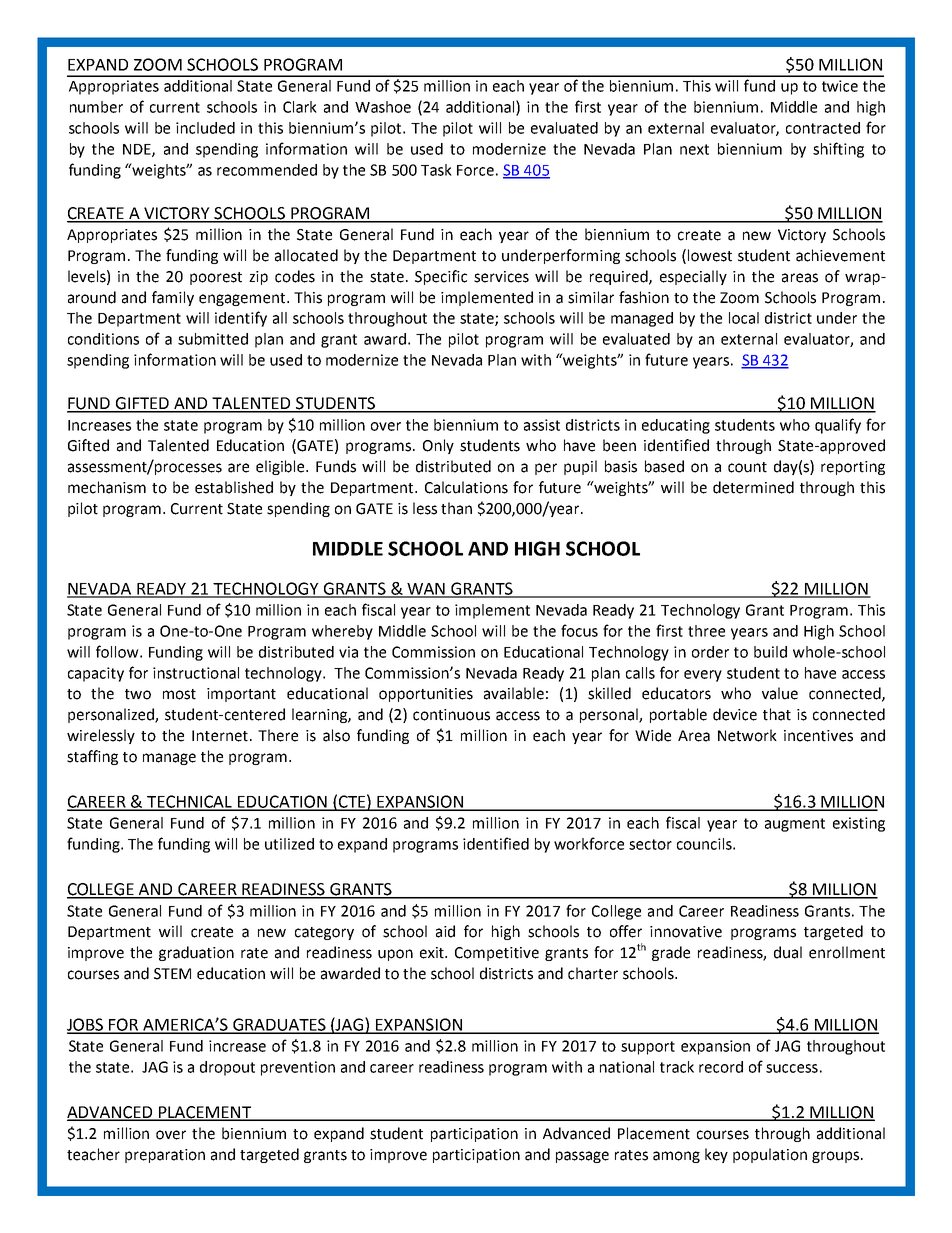 This screenshot has height=1233, width=952. What do you see at coordinates (436, 170) in the screenshot?
I see `Task` at bounding box center [436, 170].
